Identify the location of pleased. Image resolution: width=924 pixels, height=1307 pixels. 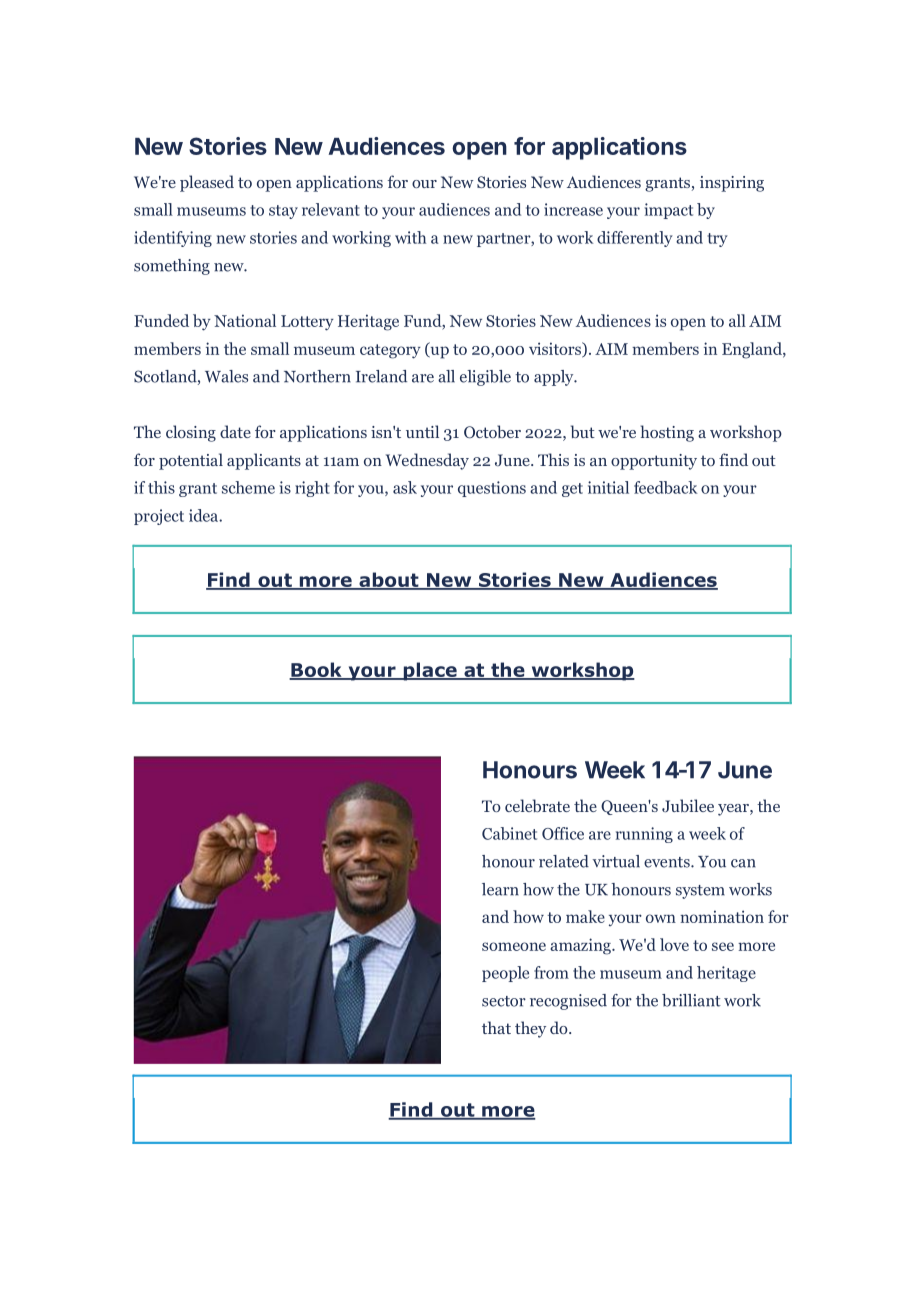
(207, 183).
